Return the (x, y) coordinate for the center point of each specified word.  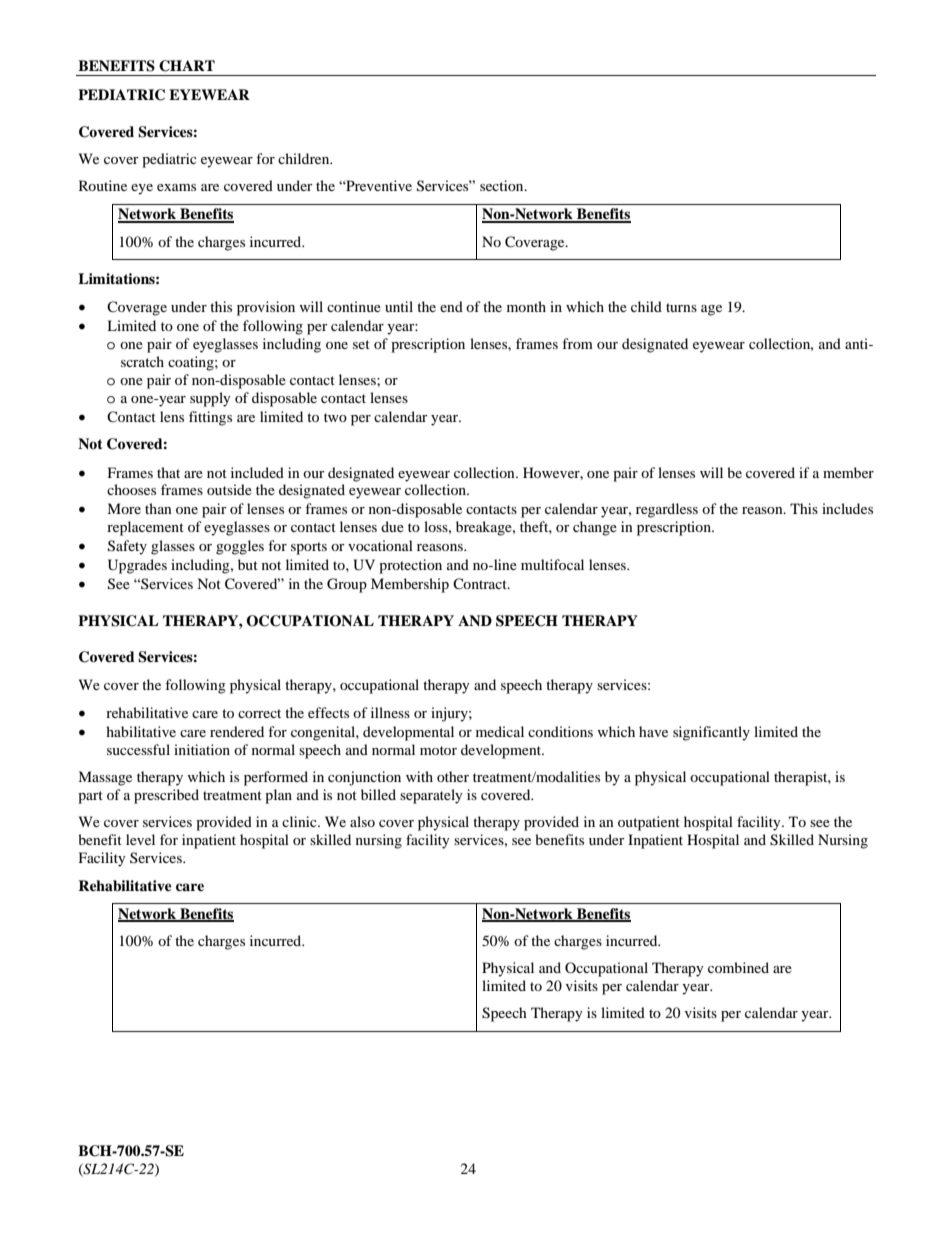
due (392, 526)
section (503, 185)
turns (681, 307)
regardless (667, 510)
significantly (711, 733)
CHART (187, 66)
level (140, 839)
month (526, 306)
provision (266, 308)
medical (500, 731)
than (158, 508)
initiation (202, 749)
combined (738, 967)
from (577, 343)
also (362, 821)
